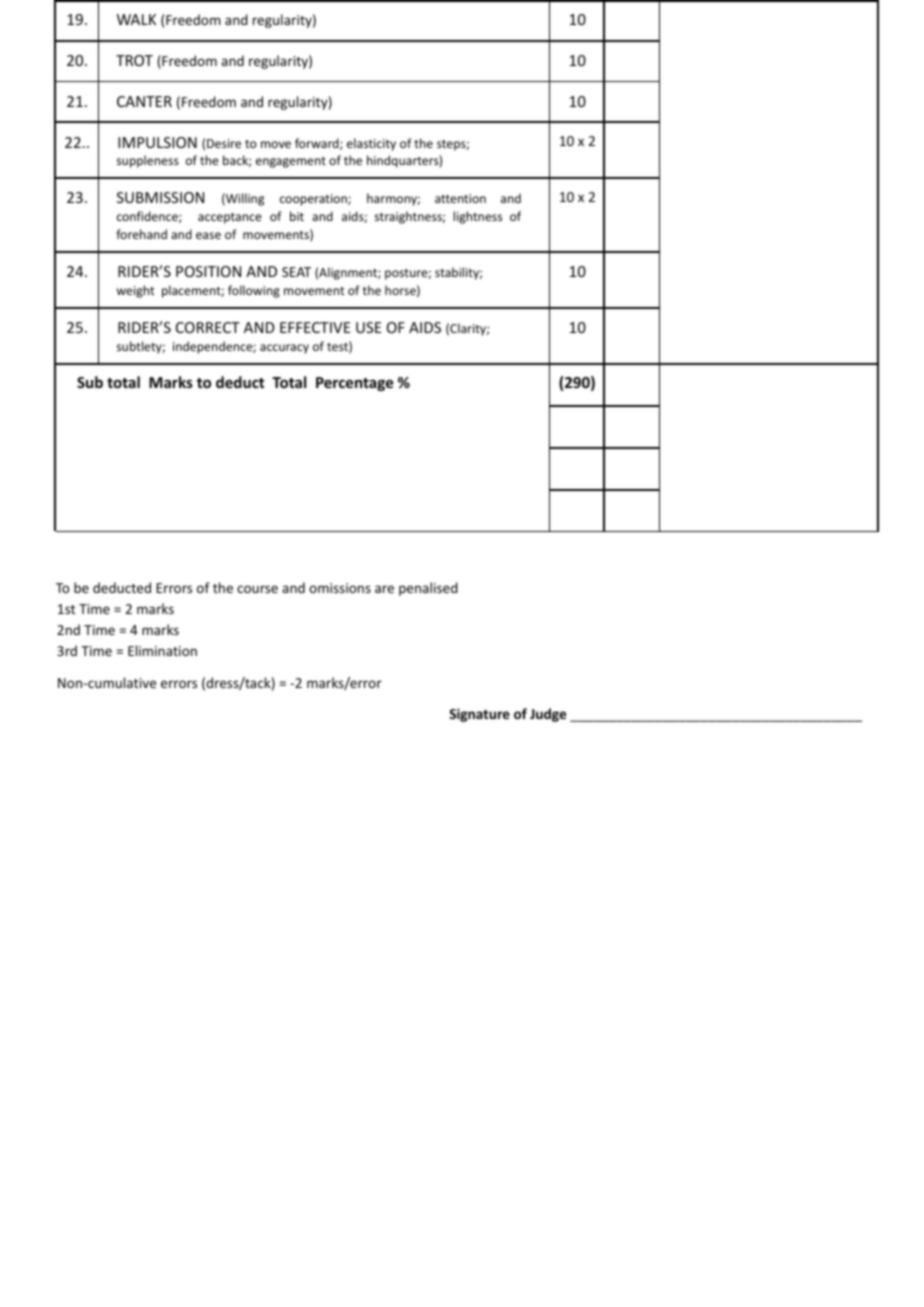 This screenshot has width=924, height=1307. Describe the element at coordinates (460, 198) in the screenshot. I see `attention` at that location.
